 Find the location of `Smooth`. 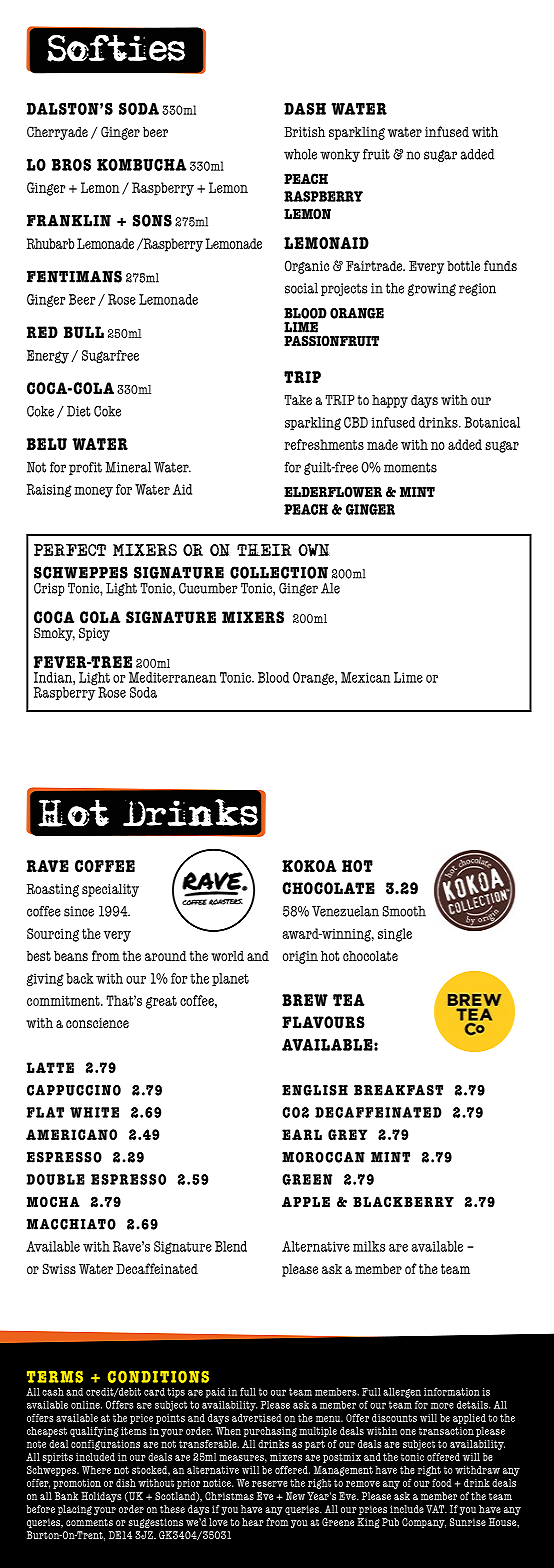

Smooth is located at coordinates (404, 911).
